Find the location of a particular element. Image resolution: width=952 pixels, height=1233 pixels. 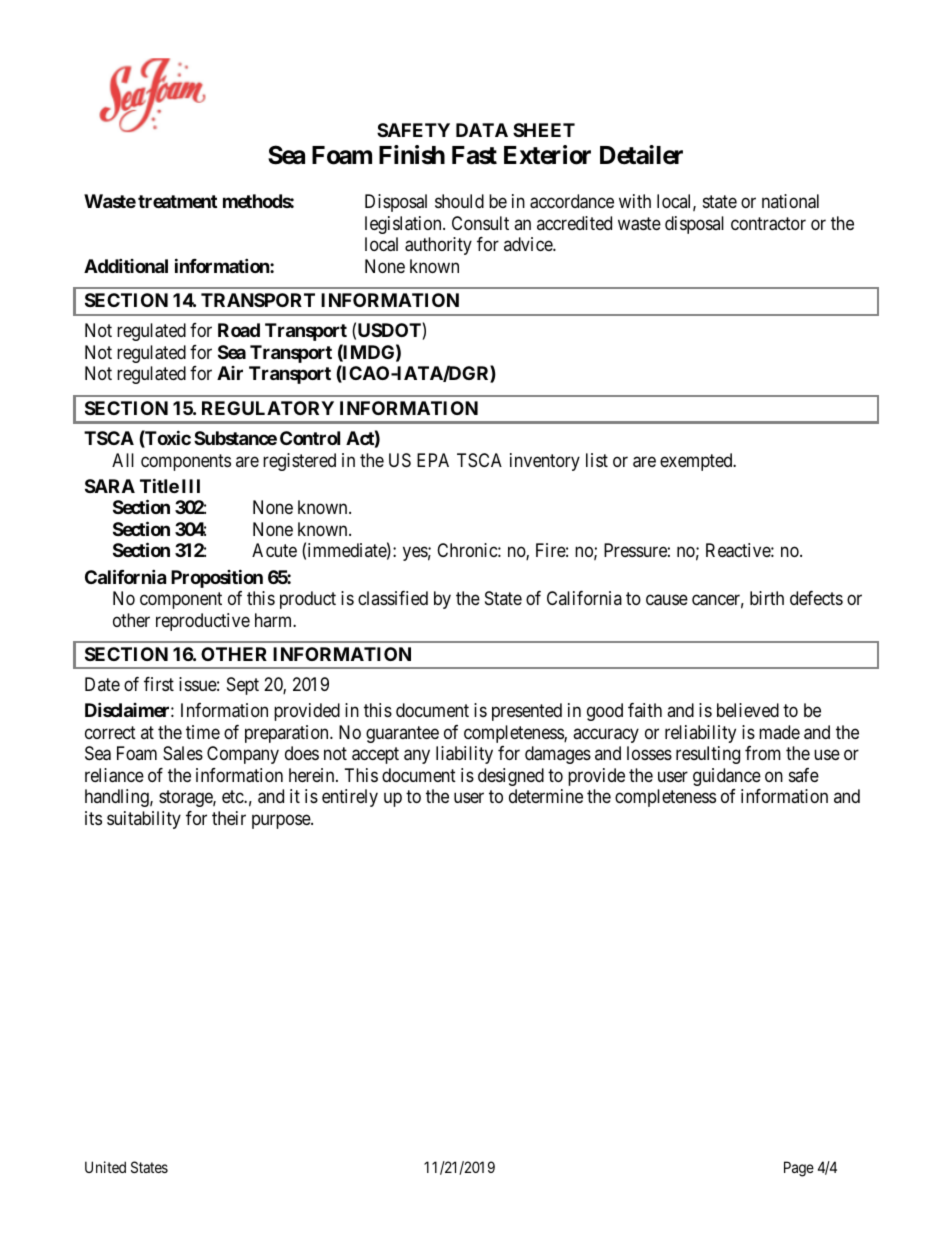

treatment is located at coordinates (177, 201).
